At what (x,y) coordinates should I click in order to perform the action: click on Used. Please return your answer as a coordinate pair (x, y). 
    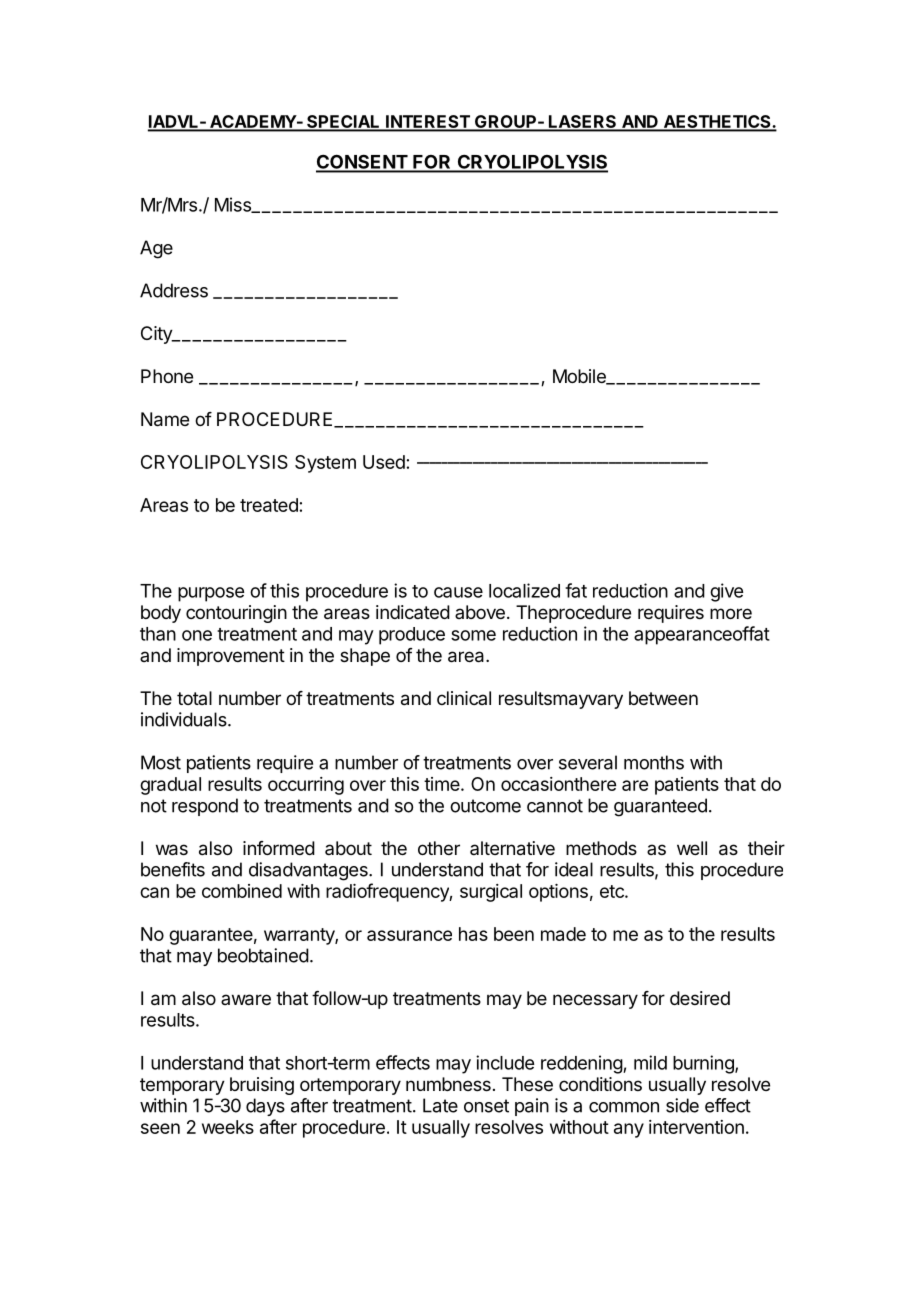
    Looking at the image, I should click on (384, 462).
